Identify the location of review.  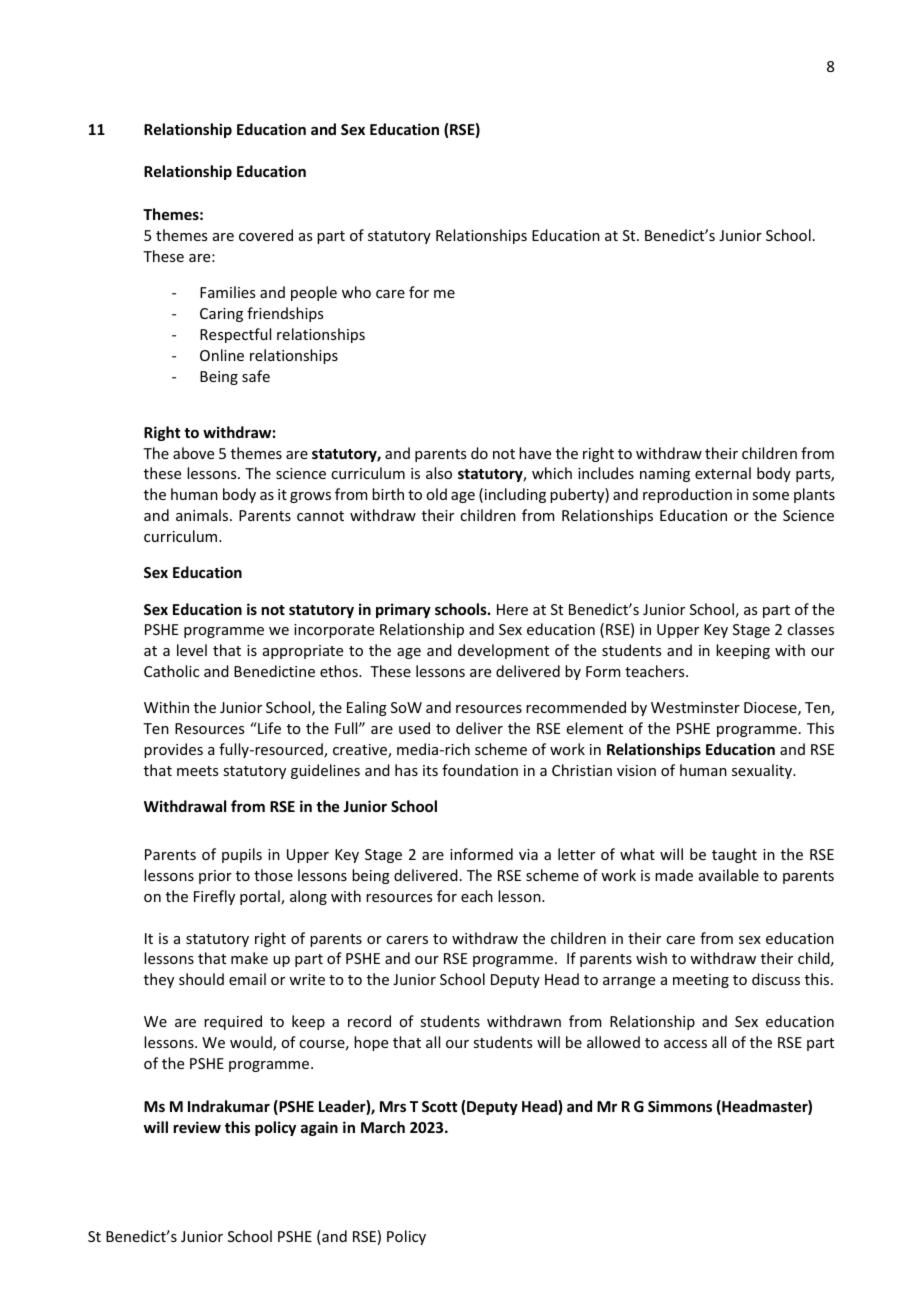
(197, 1127).
